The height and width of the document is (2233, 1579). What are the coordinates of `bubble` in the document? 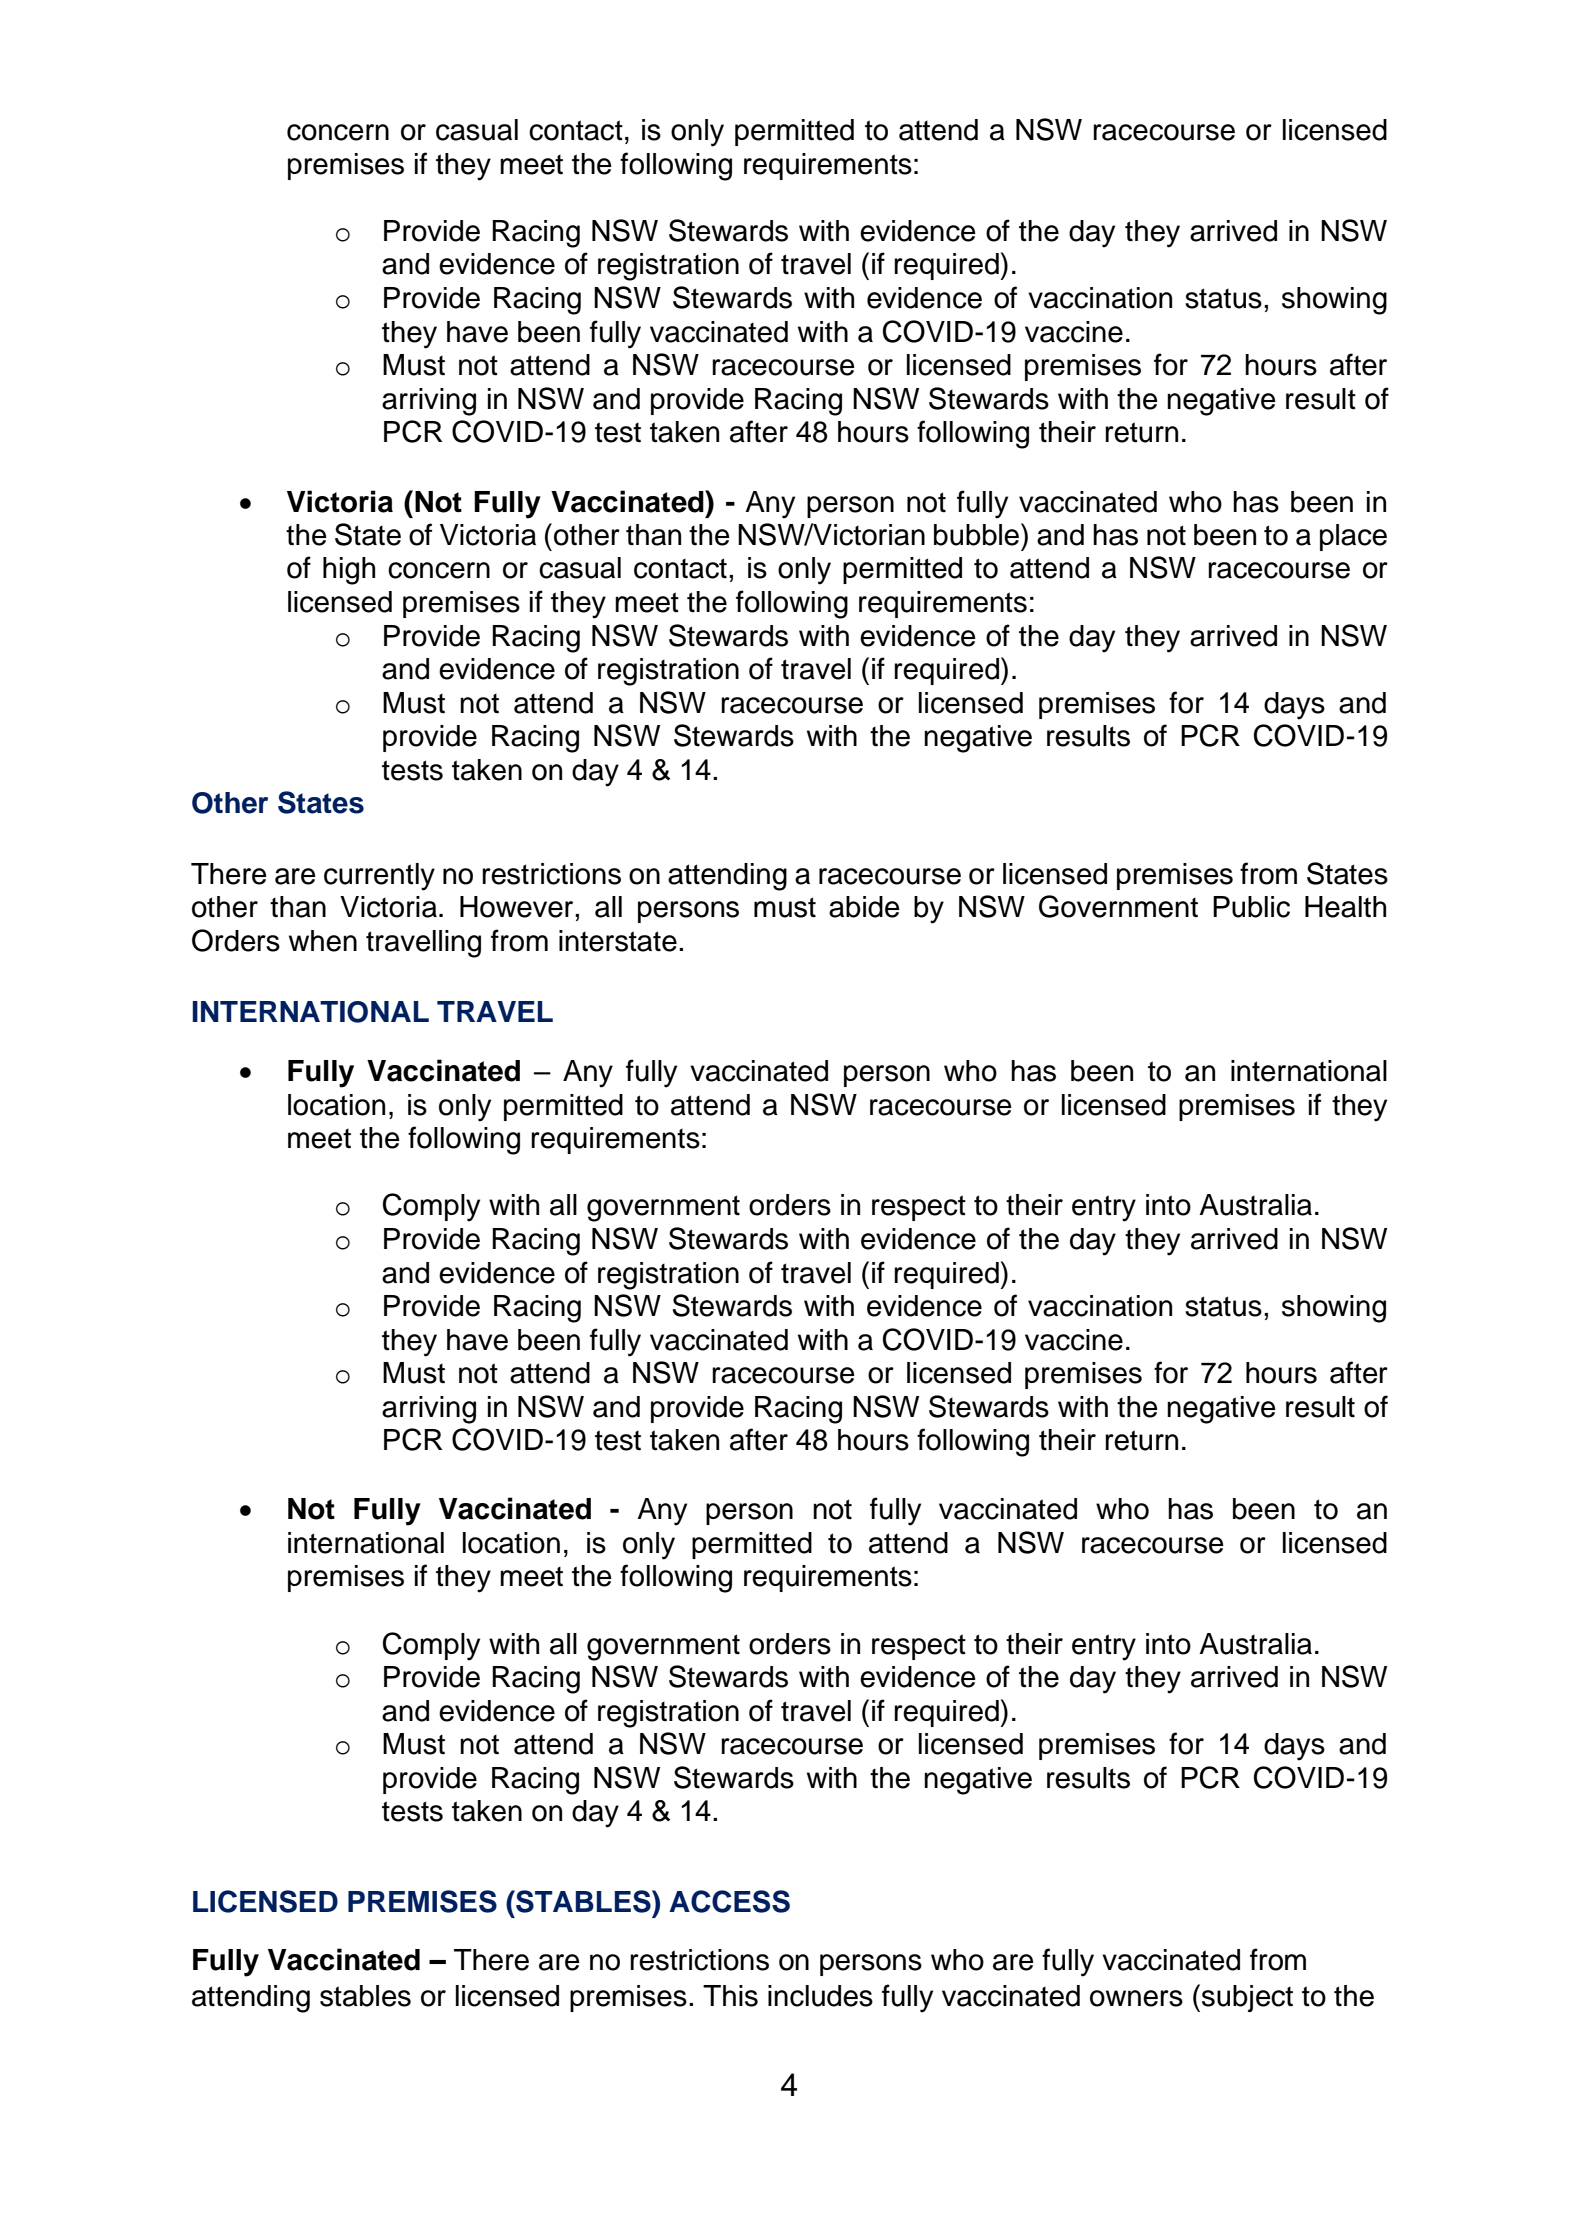 It's located at (976, 535).
